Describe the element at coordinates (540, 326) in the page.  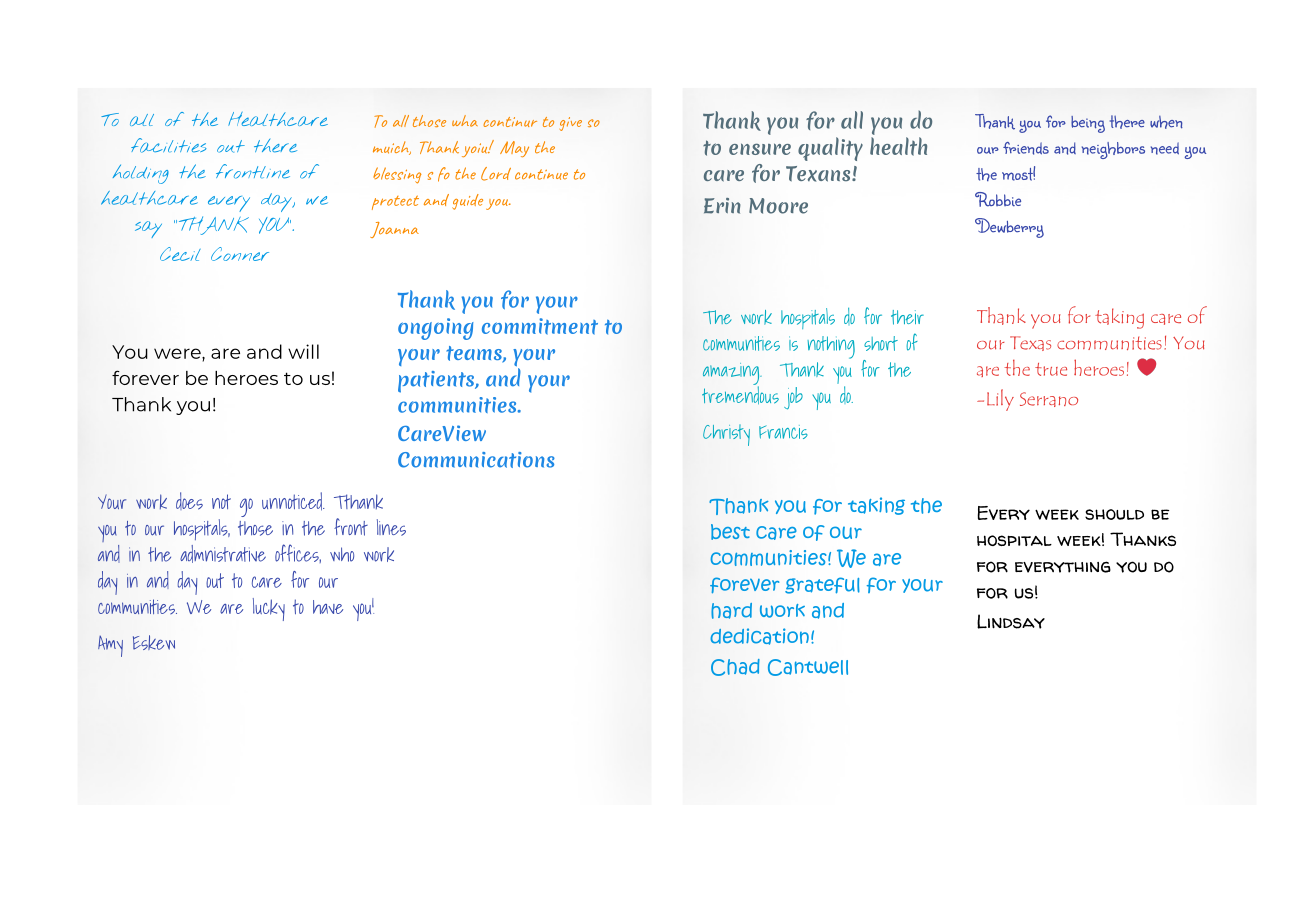
I see `commitment` at that location.
